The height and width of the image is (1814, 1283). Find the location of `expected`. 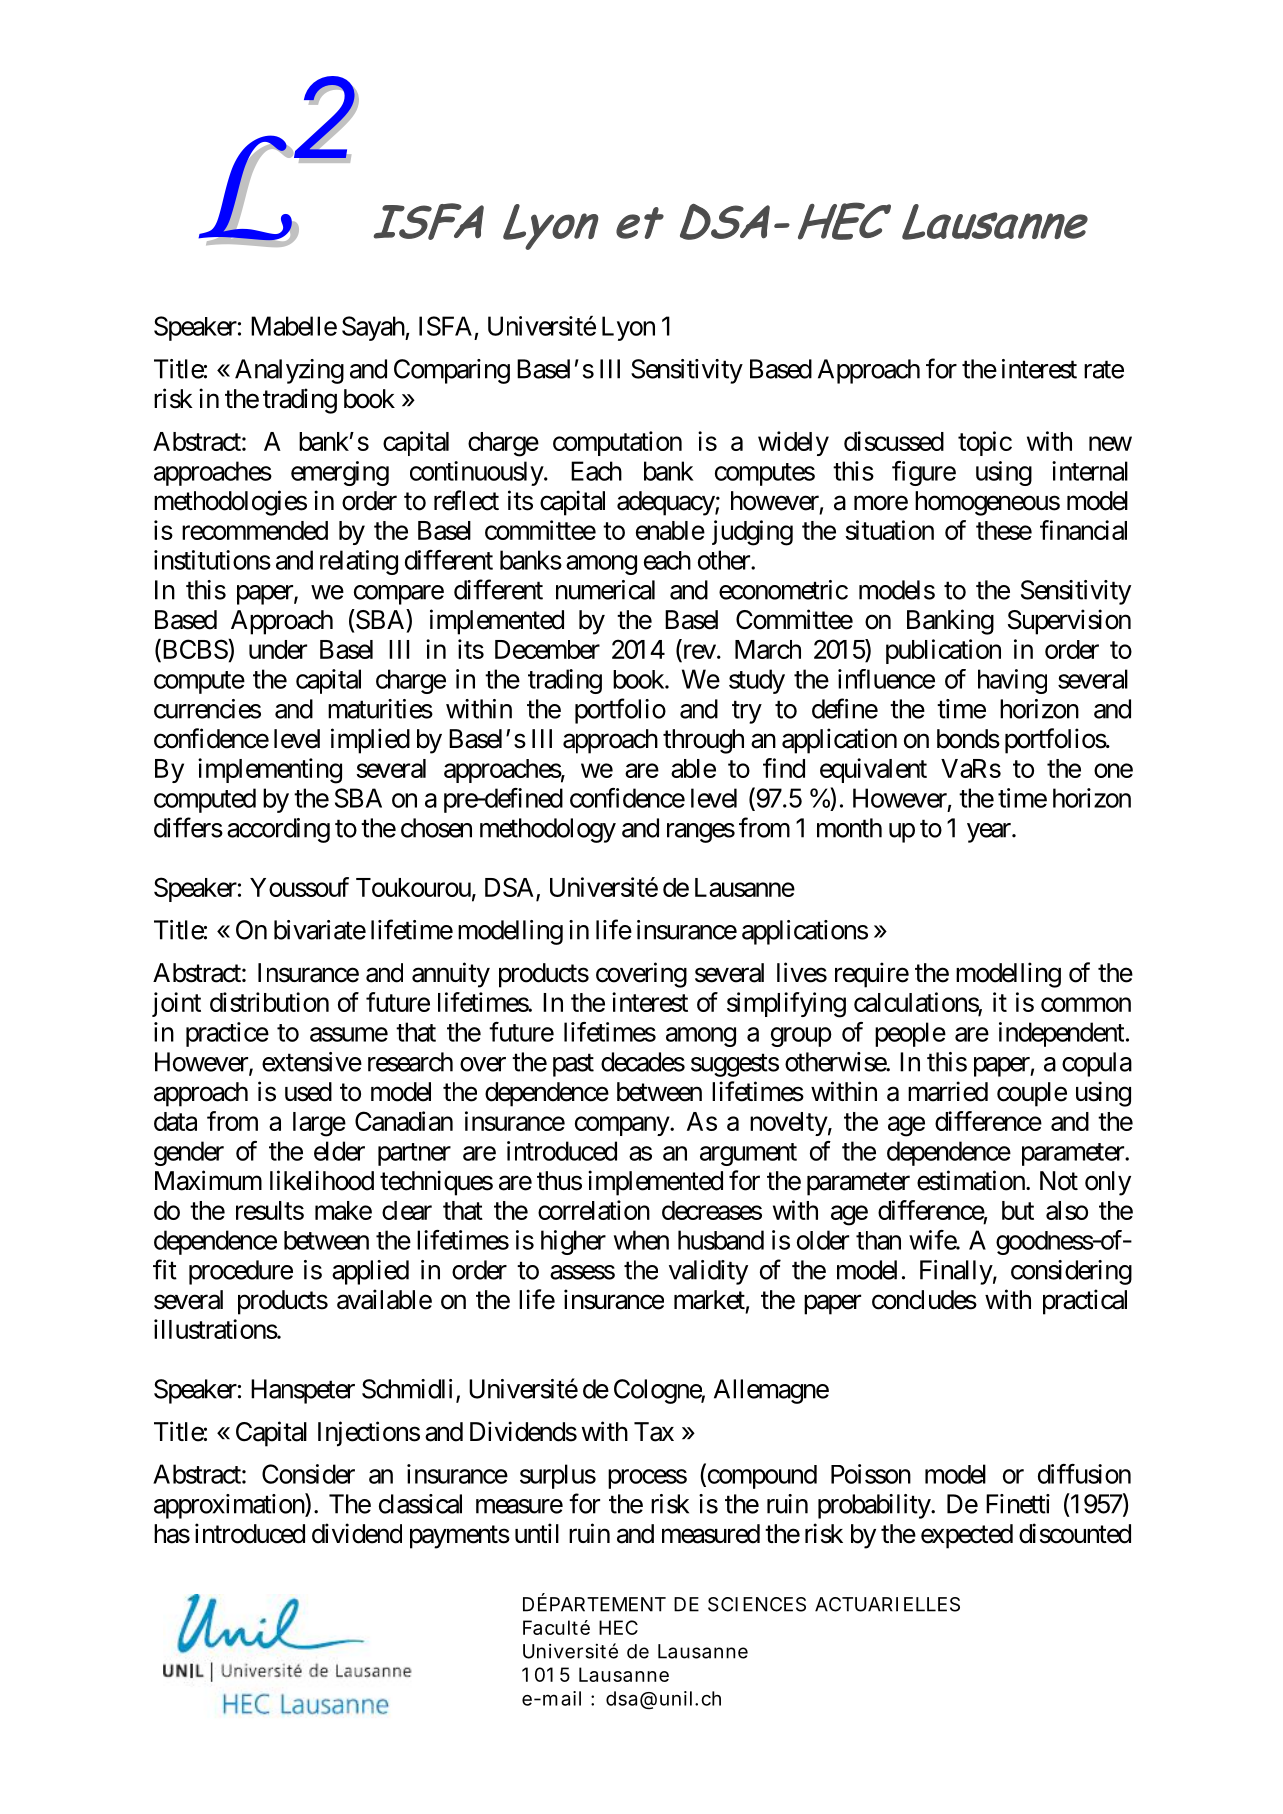

expected is located at coordinates (967, 1536).
